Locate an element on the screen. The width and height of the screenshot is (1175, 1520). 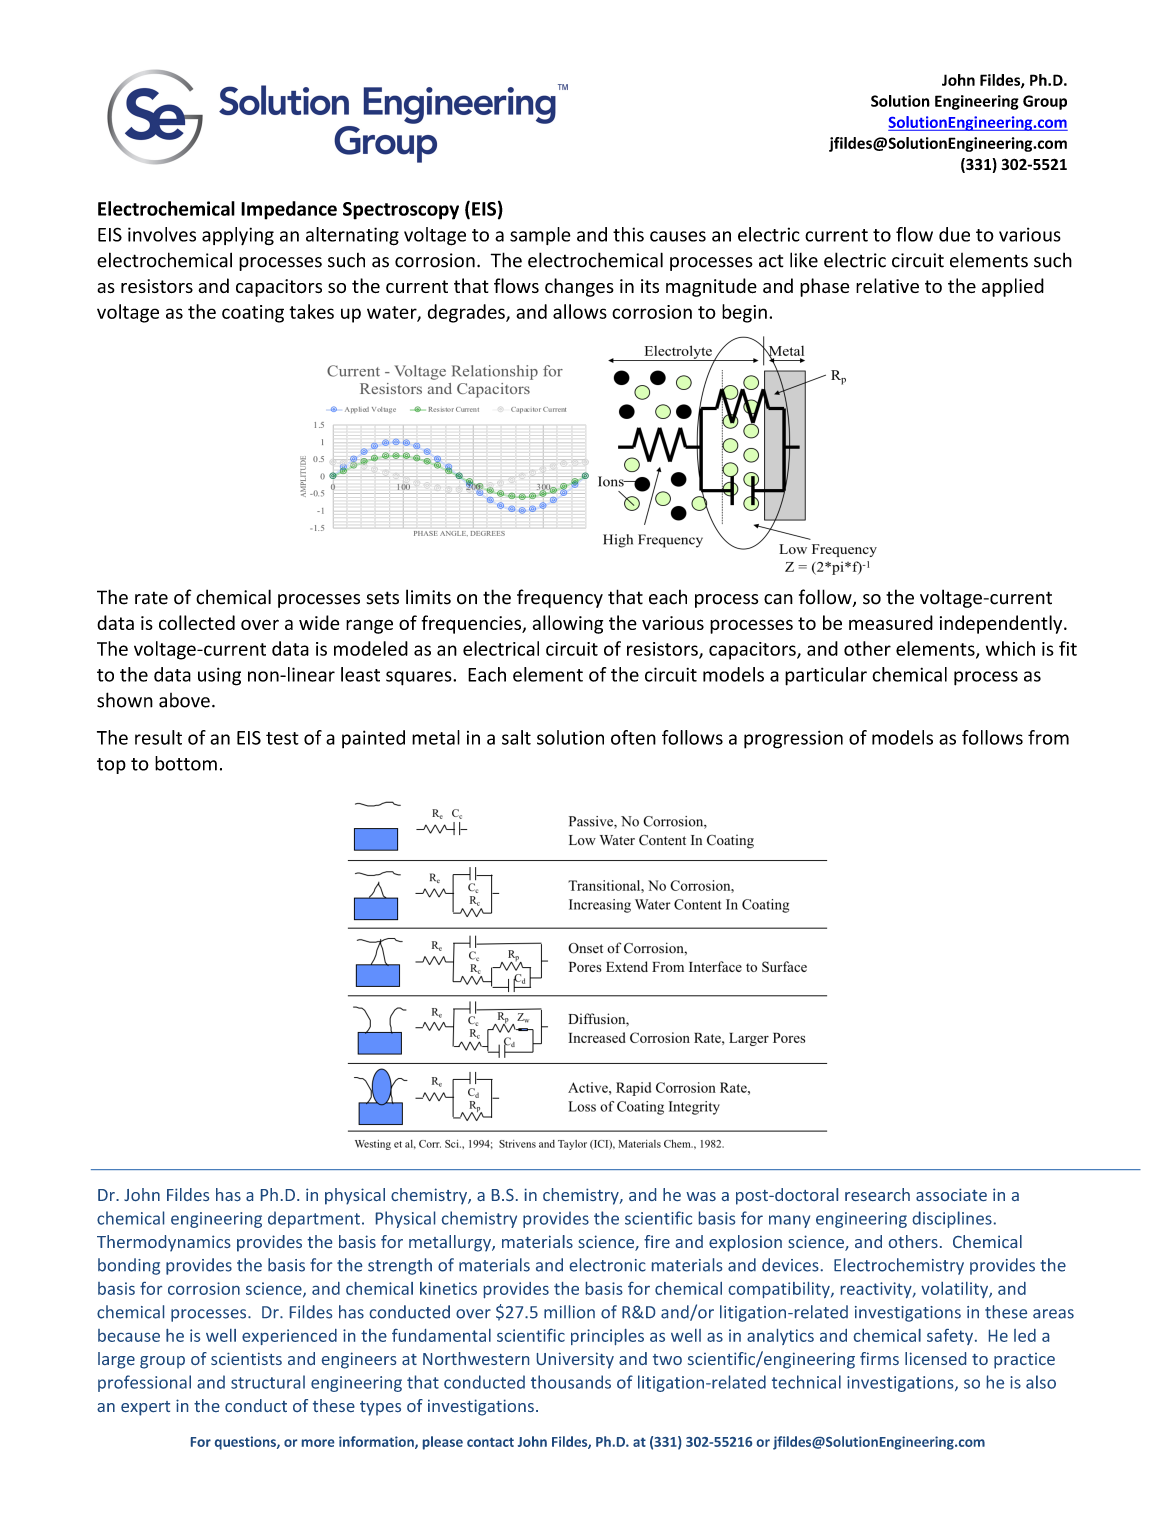
from is located at coordinates (1048, 737).
